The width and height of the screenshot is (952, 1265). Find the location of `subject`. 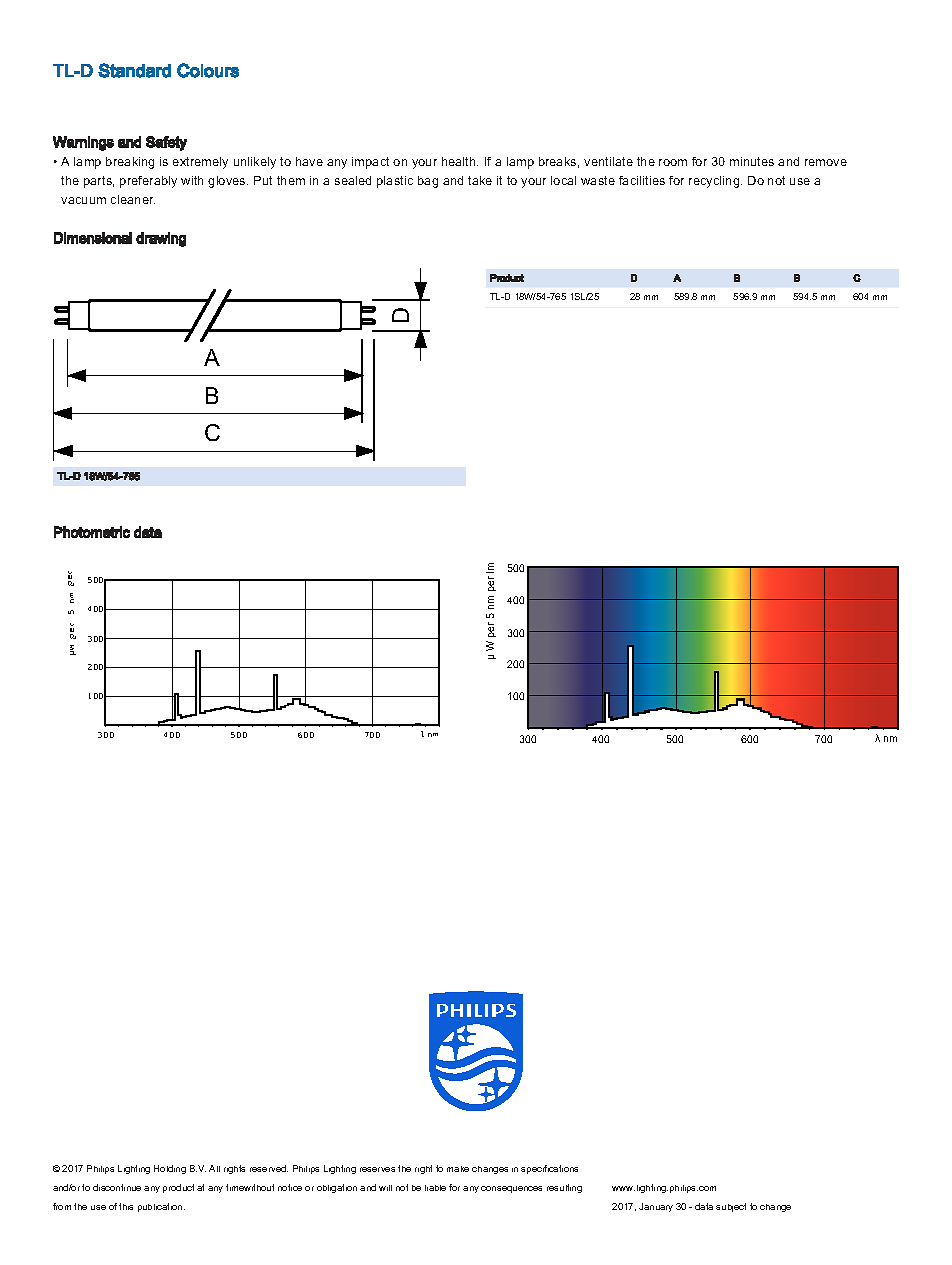

subject is located at coordinates (731, 1207).
